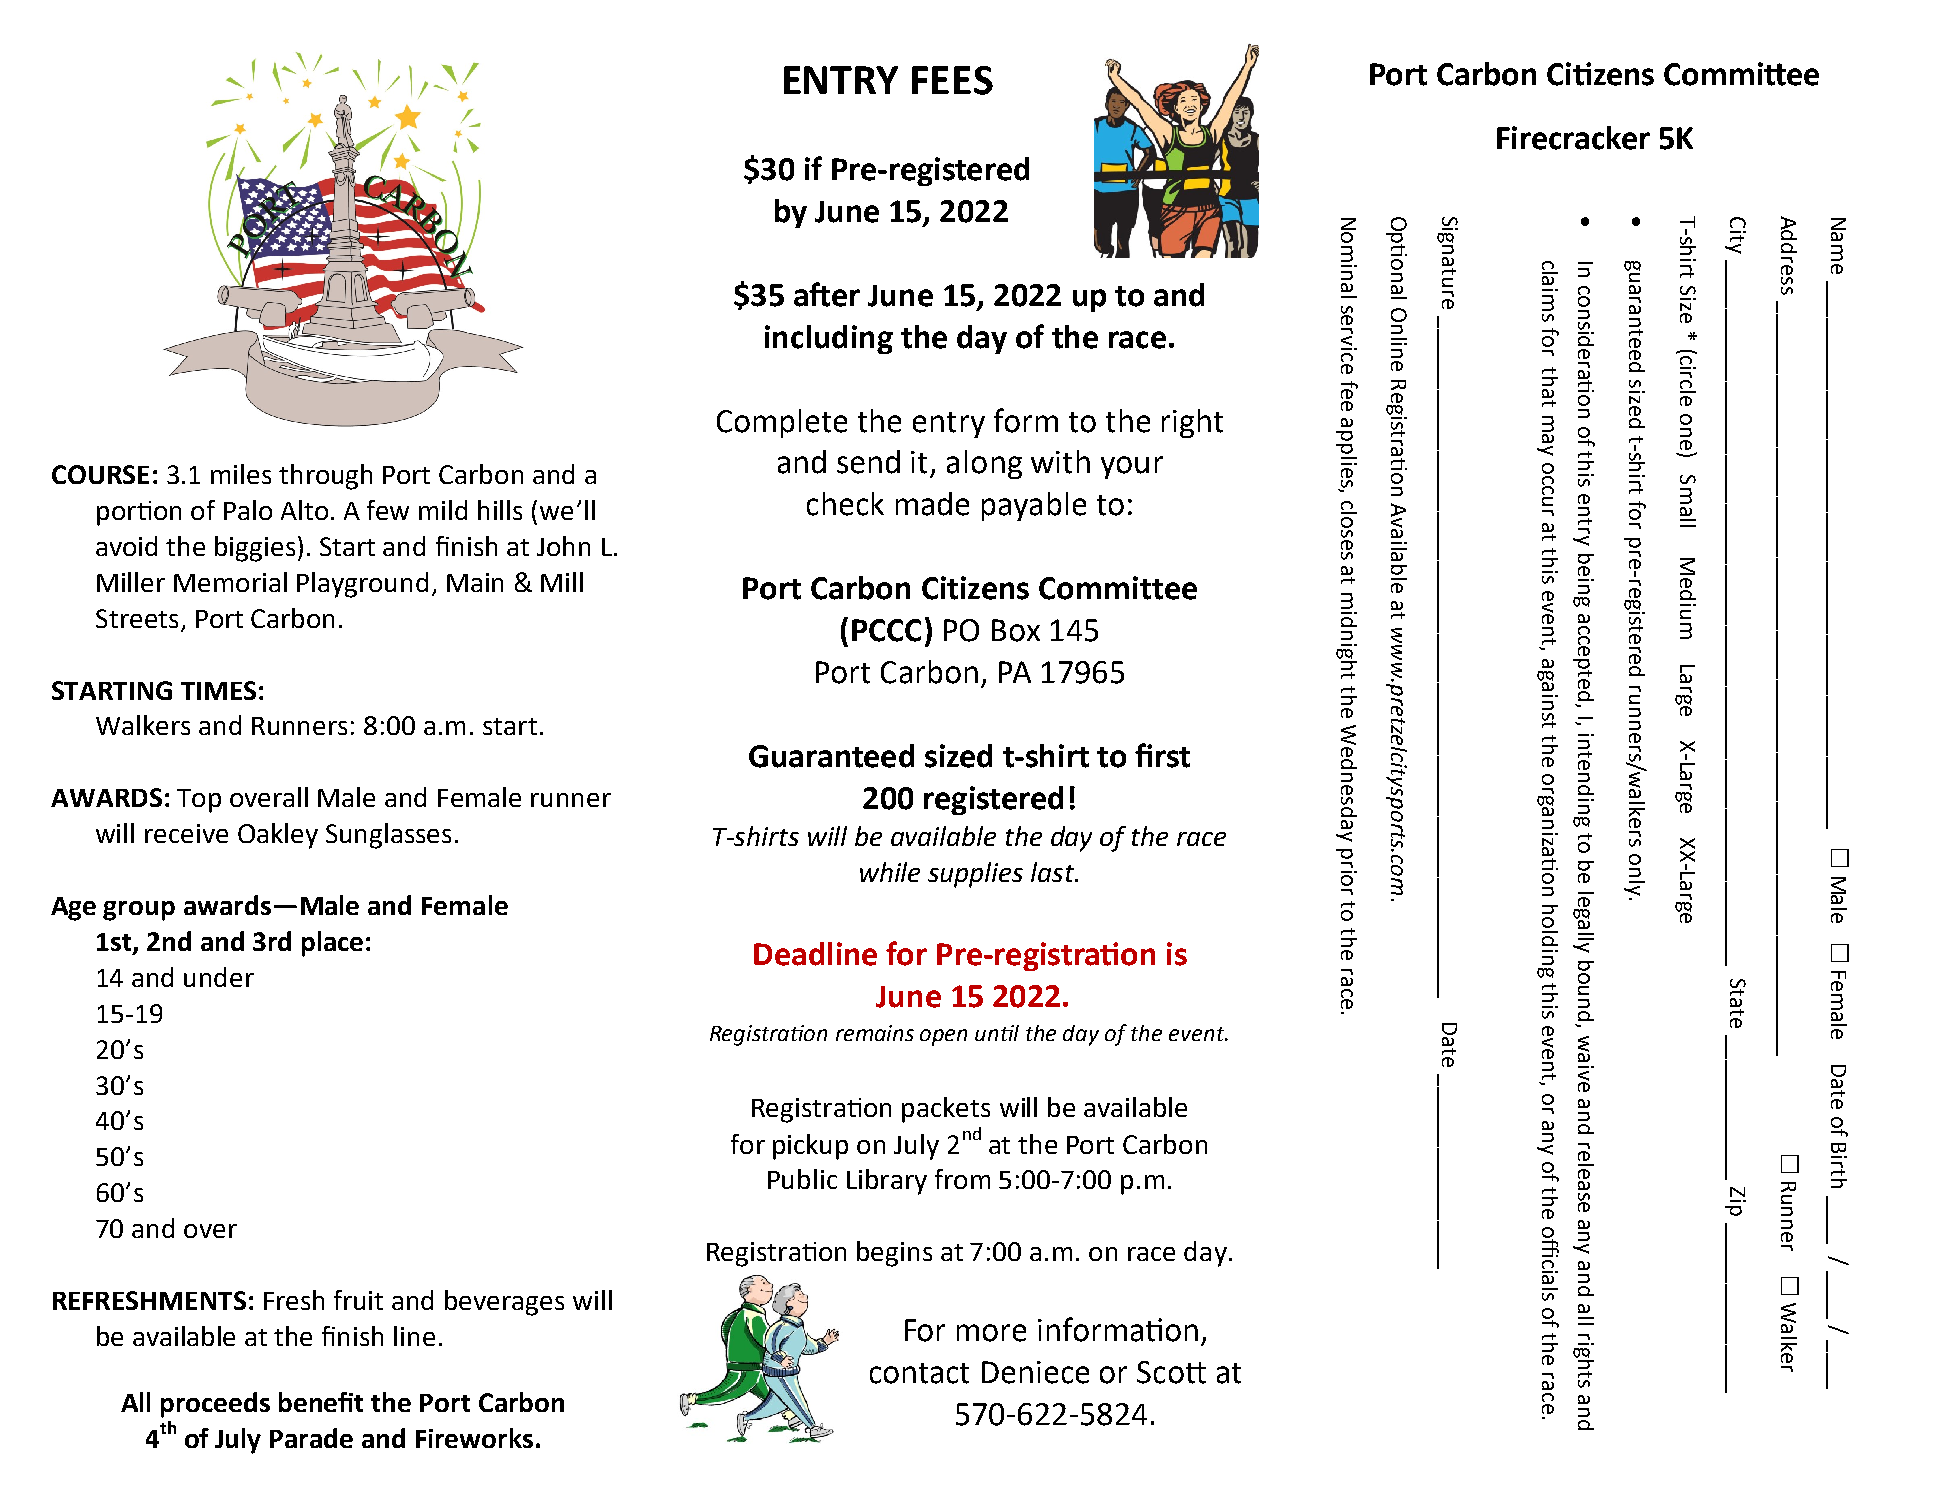  Describe the element at coordinates (321, 1402) in the screenshot. I see `benefit` at that location.
